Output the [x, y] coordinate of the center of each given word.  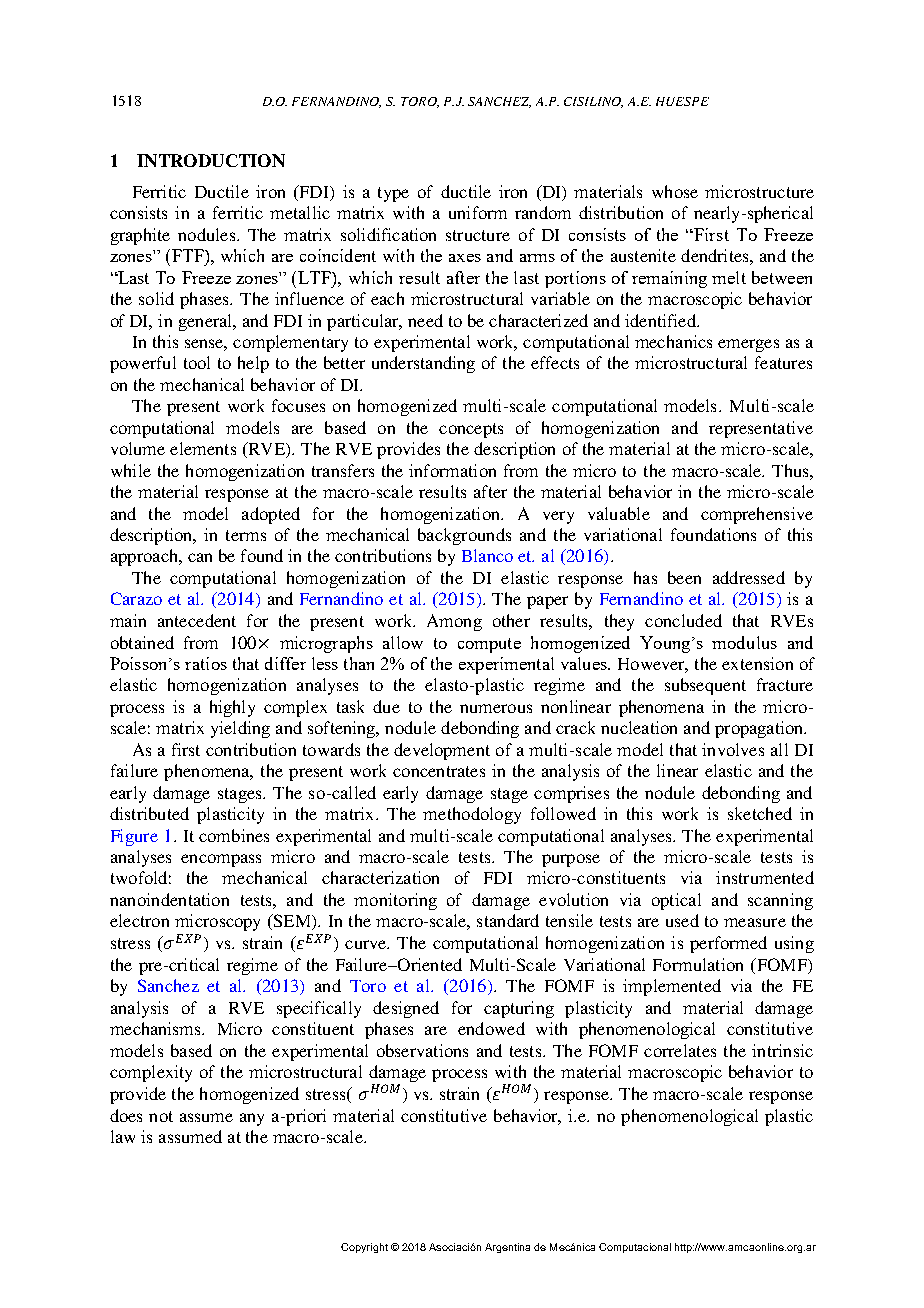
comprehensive [757, 515]
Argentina [507, 1248]
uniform [478, 212]
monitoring [395, 901]
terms [246, 535]
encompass [221, 860]
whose [675, 191]
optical [676, 901]
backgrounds [464, 536]
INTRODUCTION [211, 160]
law [123, 1136]
